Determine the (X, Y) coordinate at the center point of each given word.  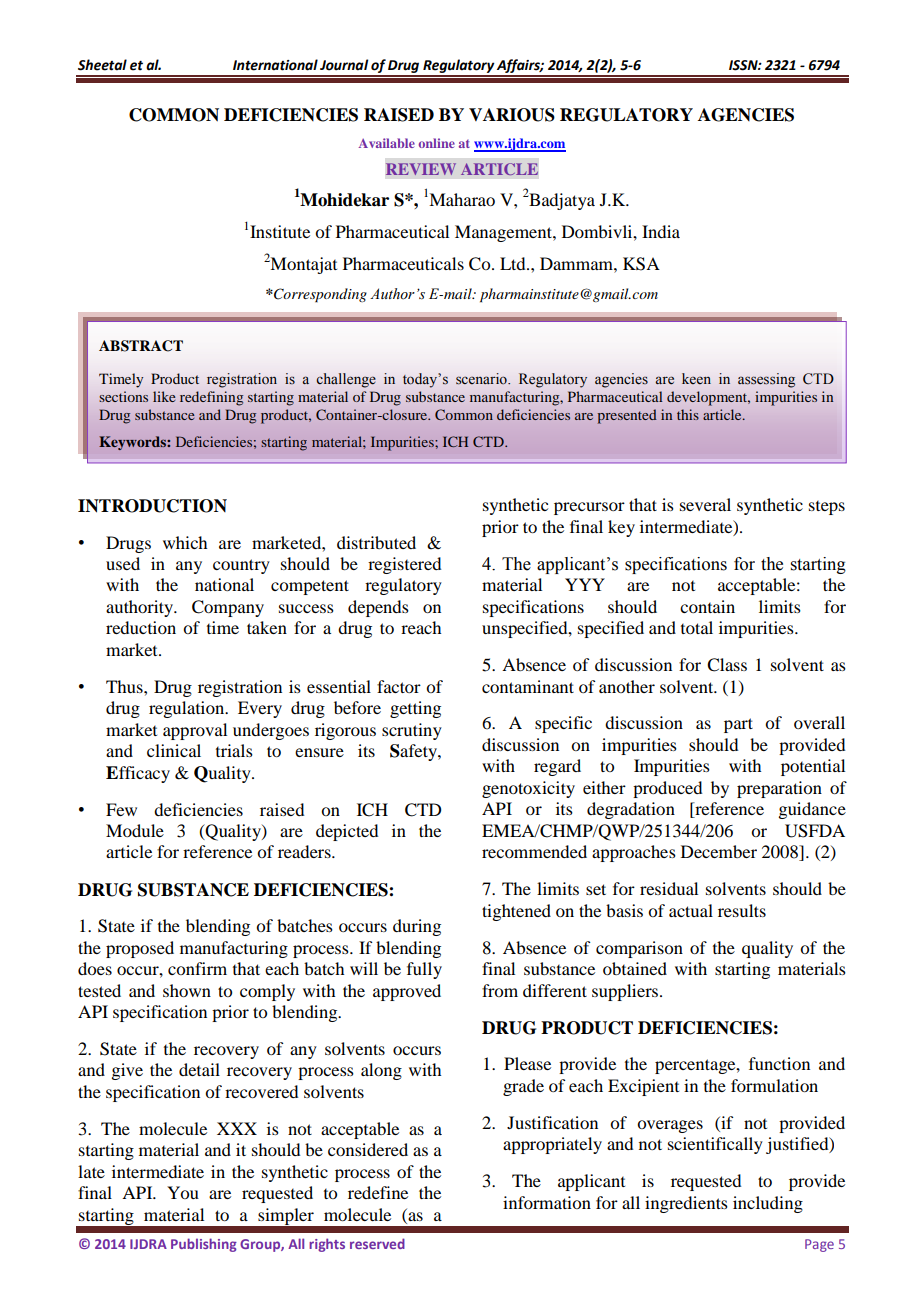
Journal (344, 65)
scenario (482, 379)
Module (135, 830)
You (183, 1192)
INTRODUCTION (152, 506)
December (719, 851)
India (661, 231)
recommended (534, 851)
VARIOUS (512, 115)
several (705, 504)
